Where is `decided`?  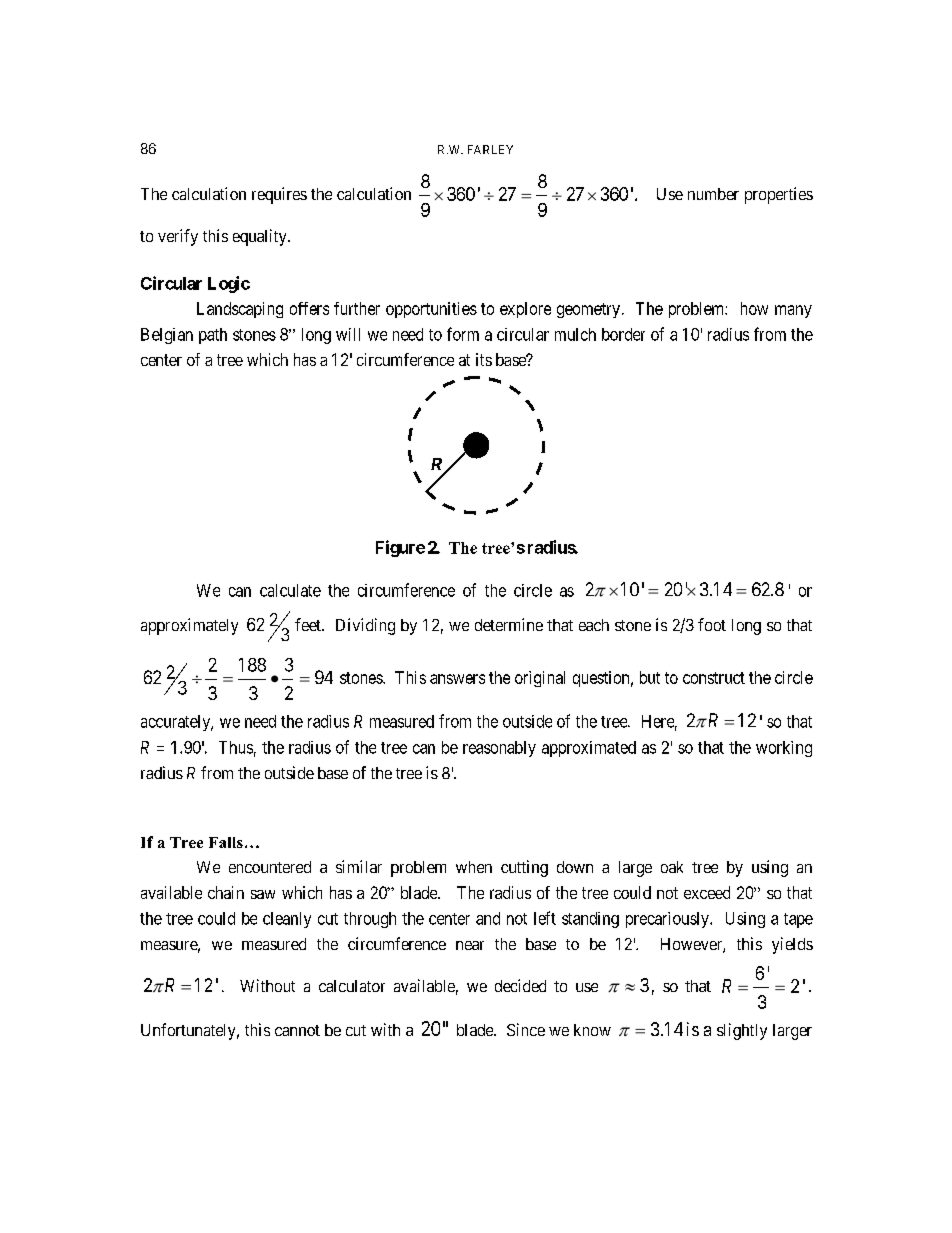
decided is located at coordinates (520, 985).
